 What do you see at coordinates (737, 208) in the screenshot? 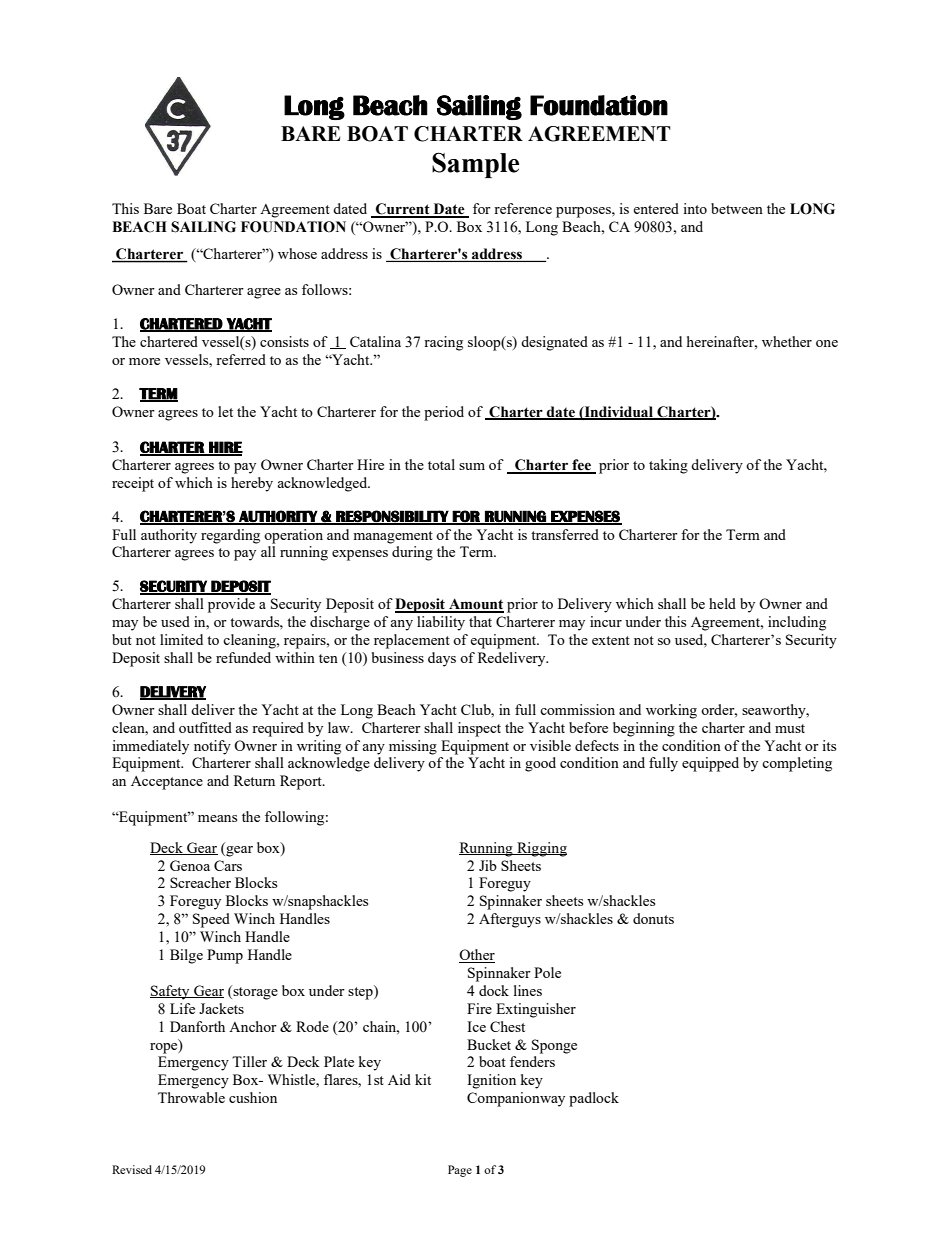
I see `between` at bounding box center [737, 208].
